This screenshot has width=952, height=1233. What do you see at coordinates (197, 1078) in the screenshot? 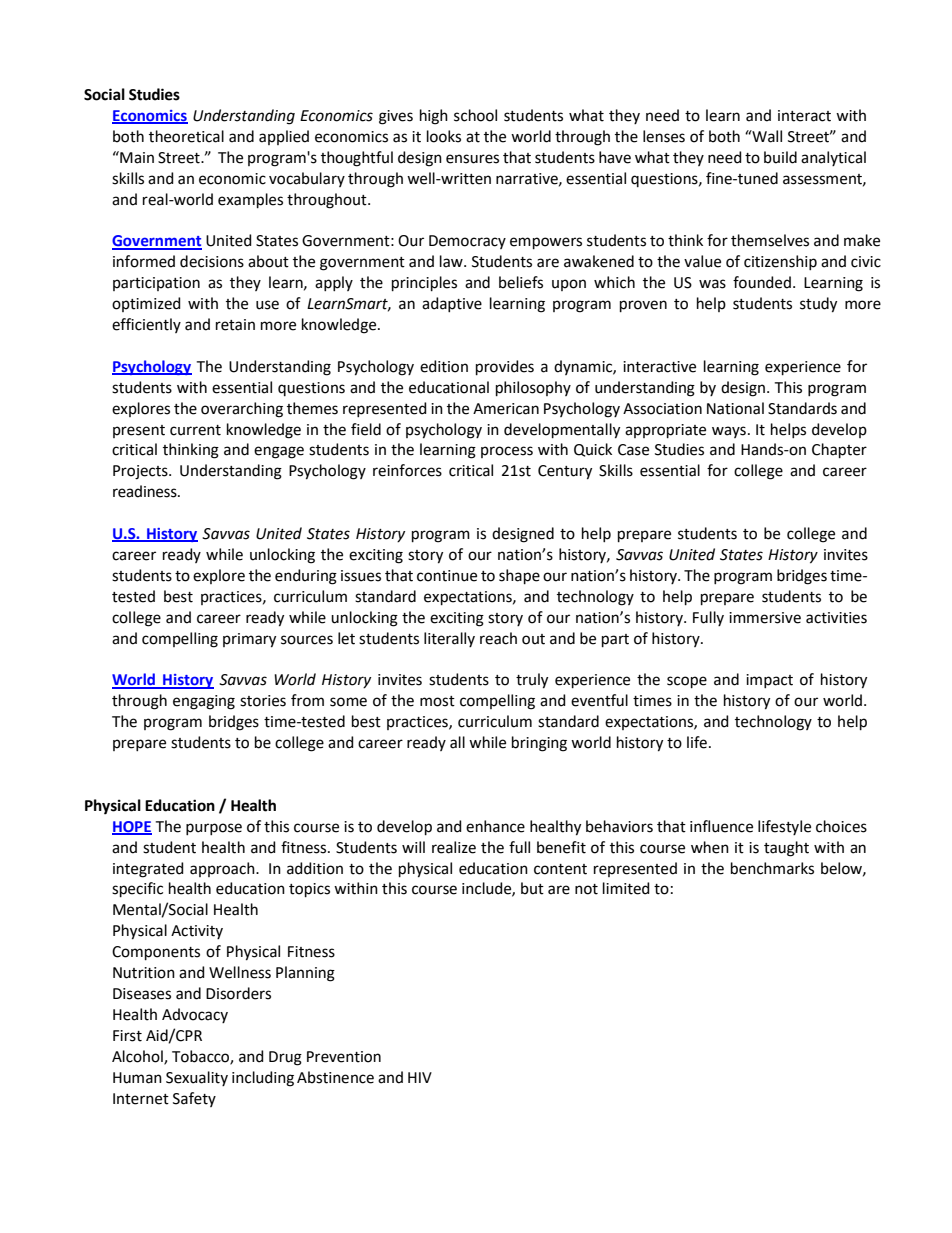
I see `Sexuality` at bounding box center [197, 1078].
